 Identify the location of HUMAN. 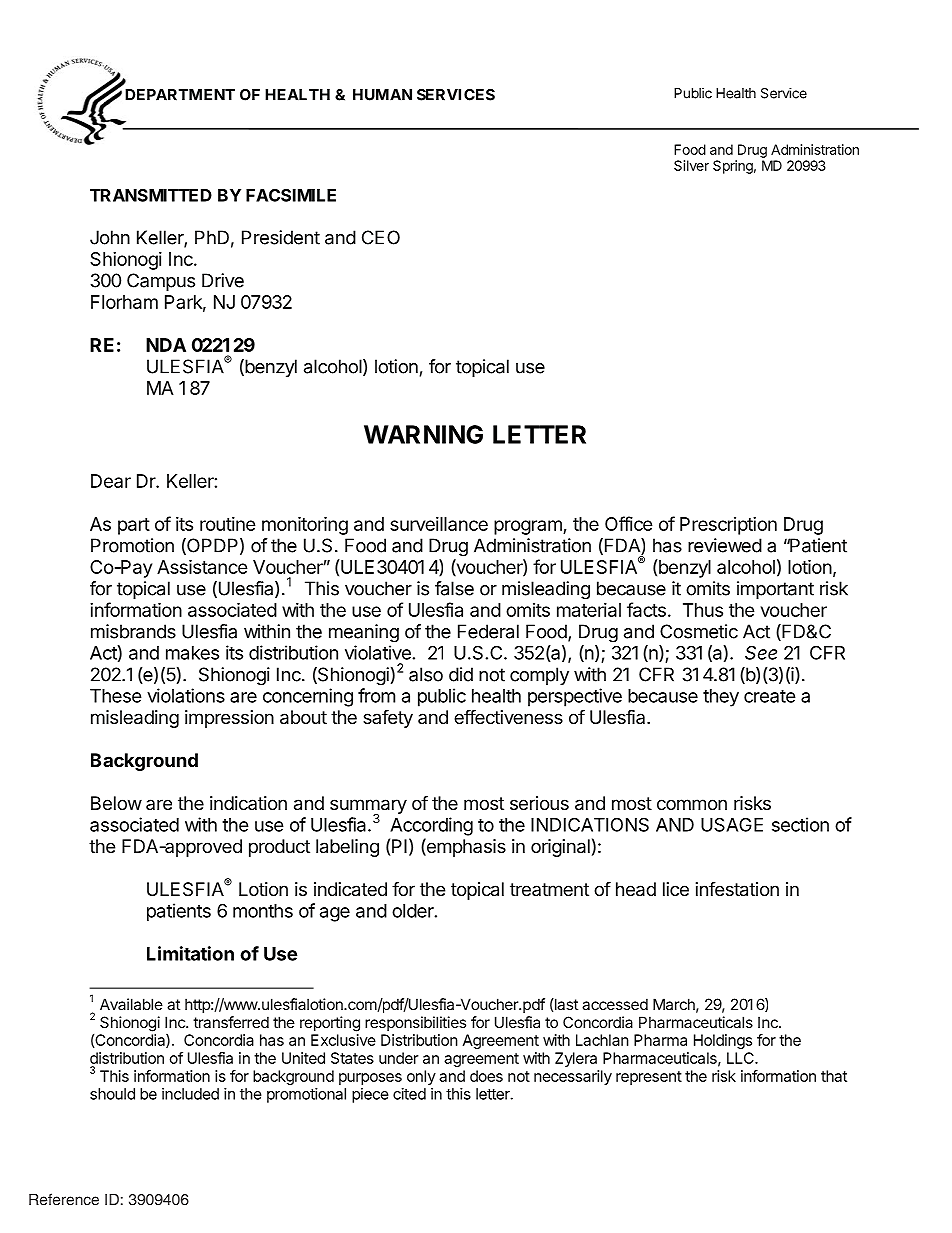
(382, 95).
